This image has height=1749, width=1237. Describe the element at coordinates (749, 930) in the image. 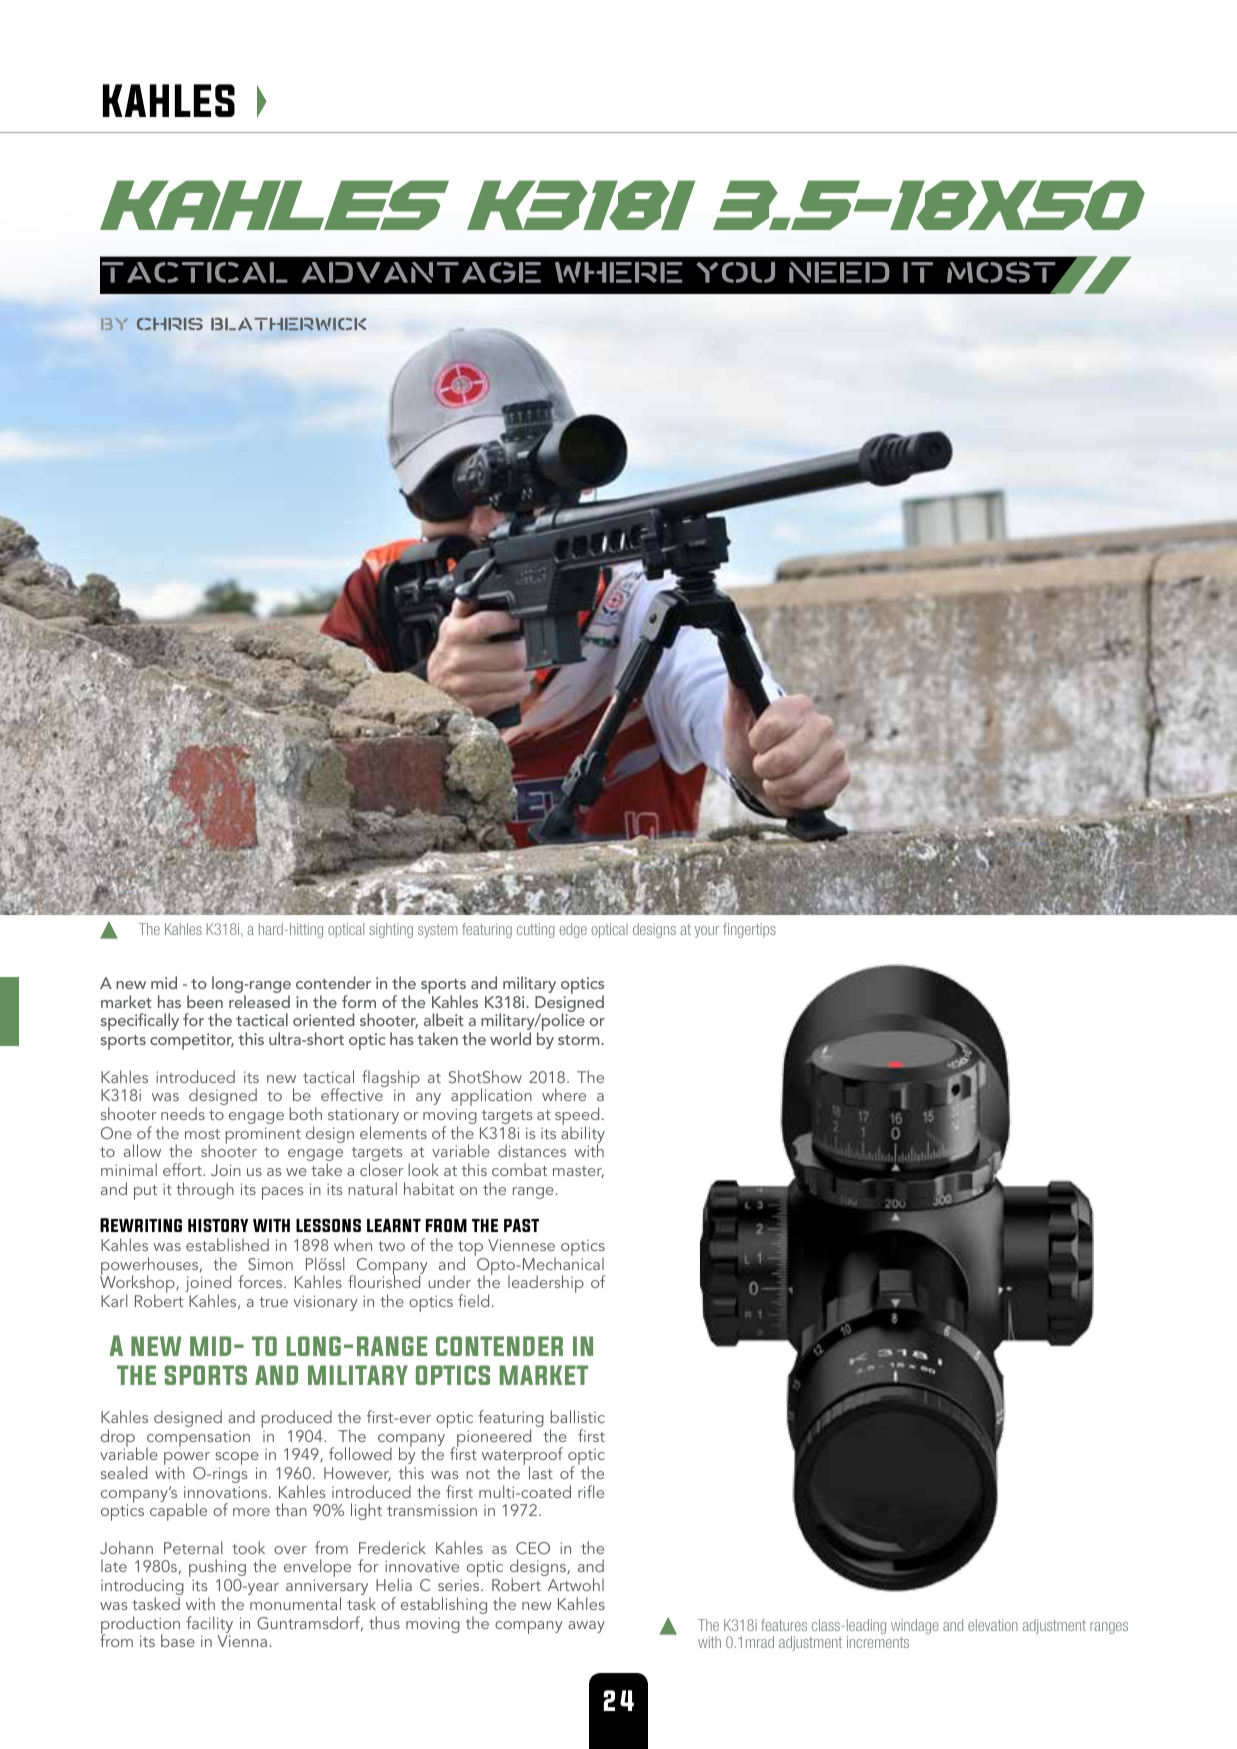

I see `fingertips` at that location.
